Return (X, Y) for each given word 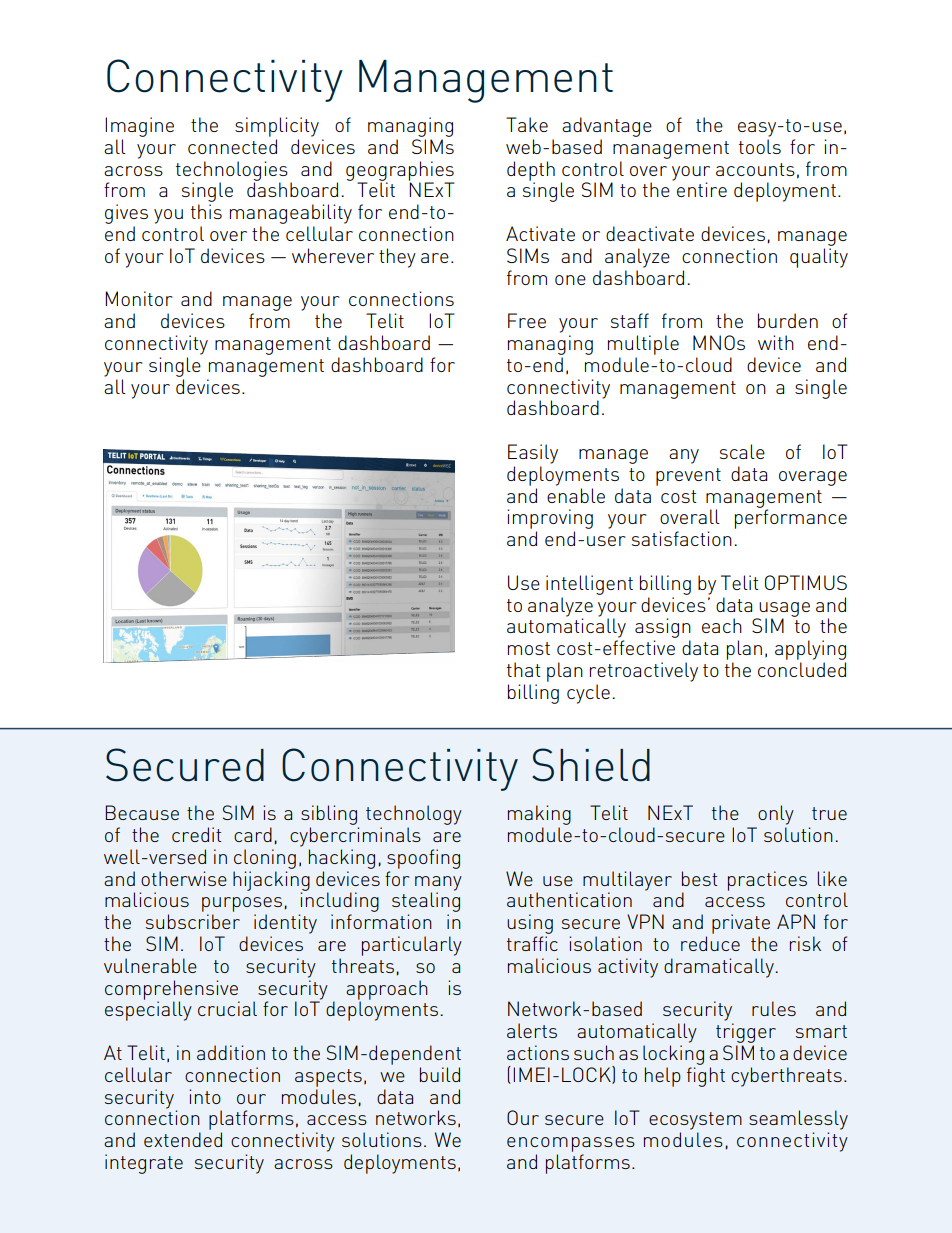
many (438, 883)
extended (183, 1139)
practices (767, 881)
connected (232, 146)
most (529, 648)
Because (142, 812)
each (722, 625)
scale (742, 451)
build (440, 1074)
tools (760, 146)
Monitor (139, 298)
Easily (533, 454)
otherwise (184, 878)
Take (527, 124)
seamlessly (798, 1120)
